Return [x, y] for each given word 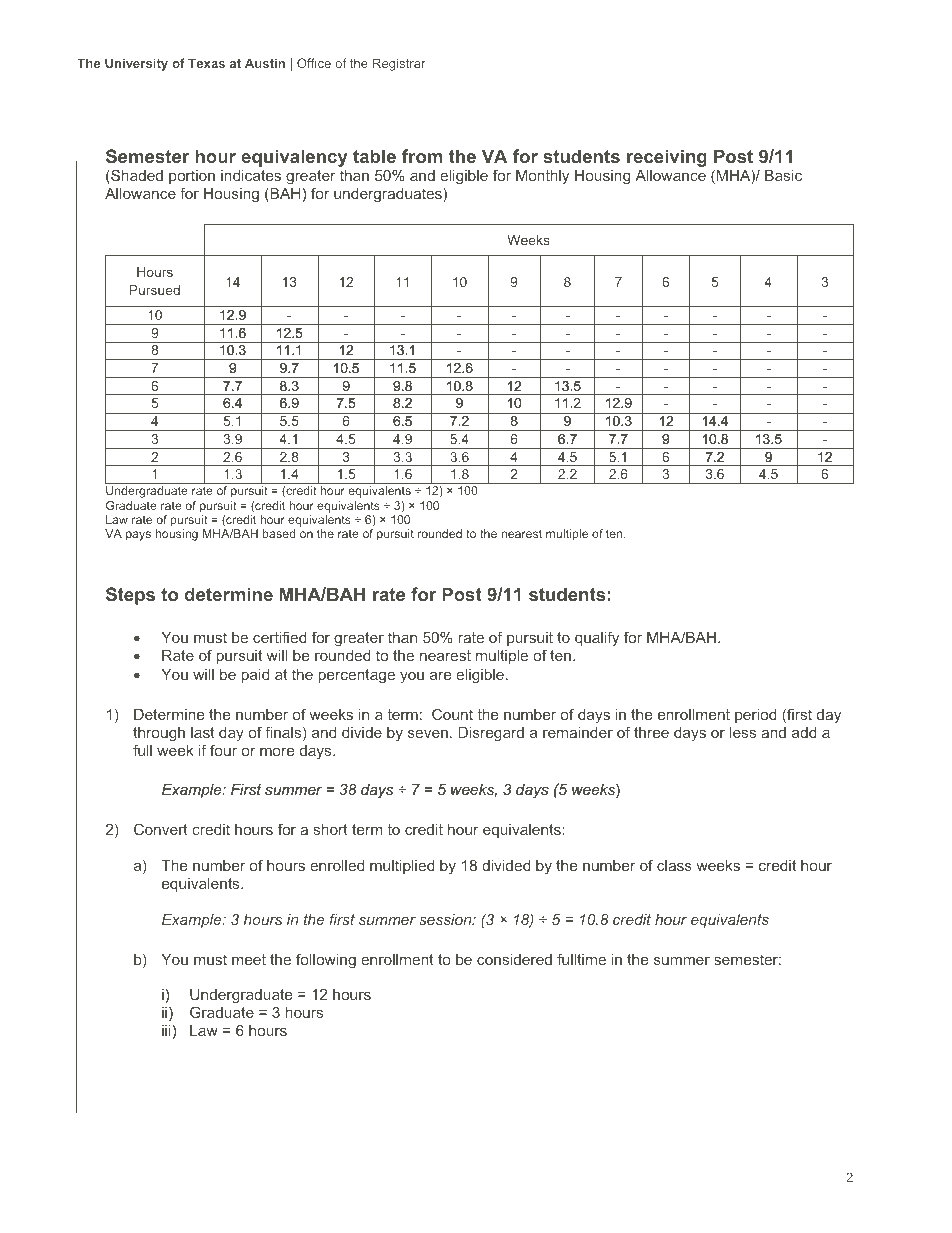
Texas [206, 63]
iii [166, 1030]
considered [514, 959]
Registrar [399, 64]
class [674, 865]
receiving [667, 158]
